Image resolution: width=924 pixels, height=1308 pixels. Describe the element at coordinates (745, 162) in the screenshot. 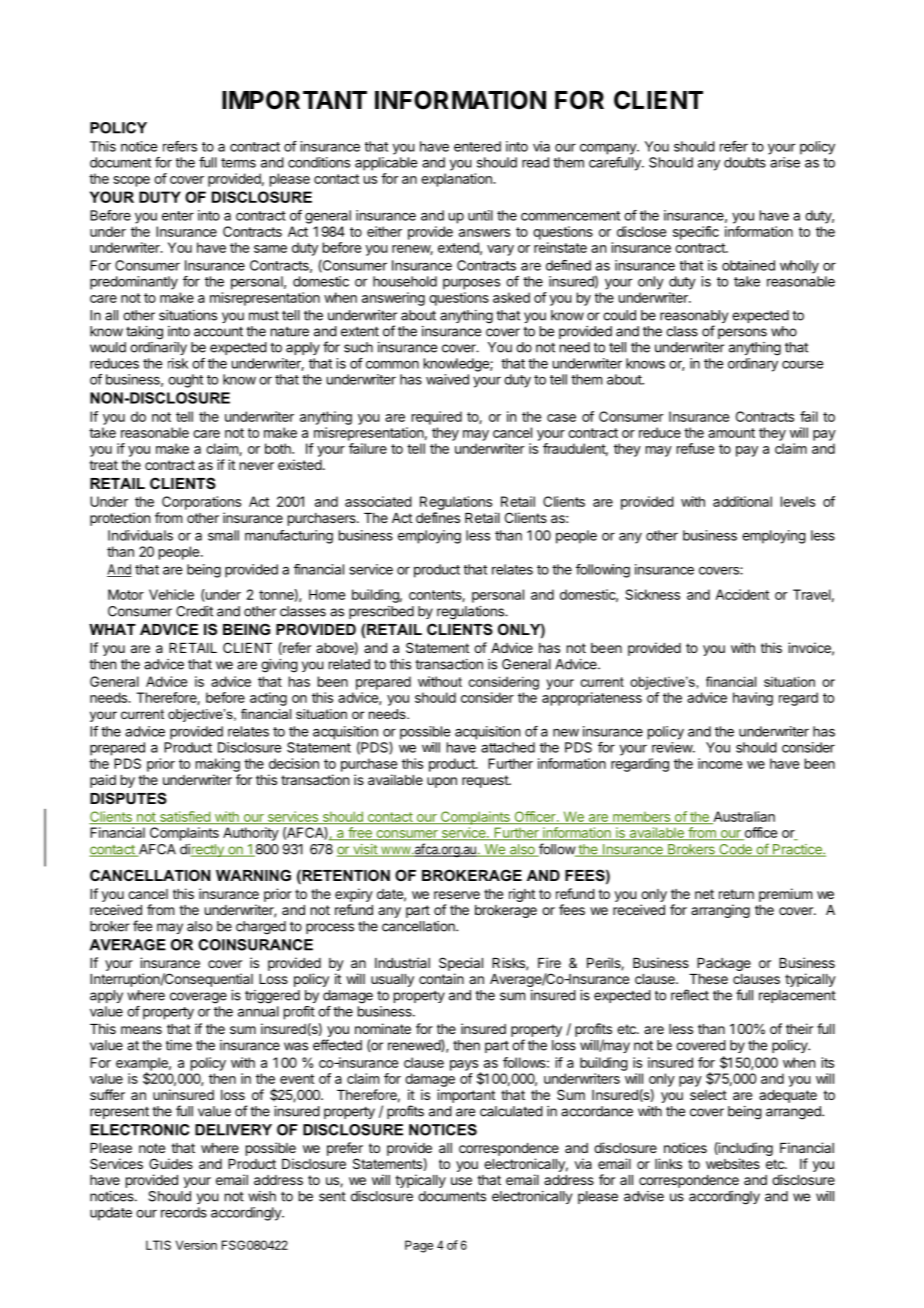

I see `doubts` at that location.
